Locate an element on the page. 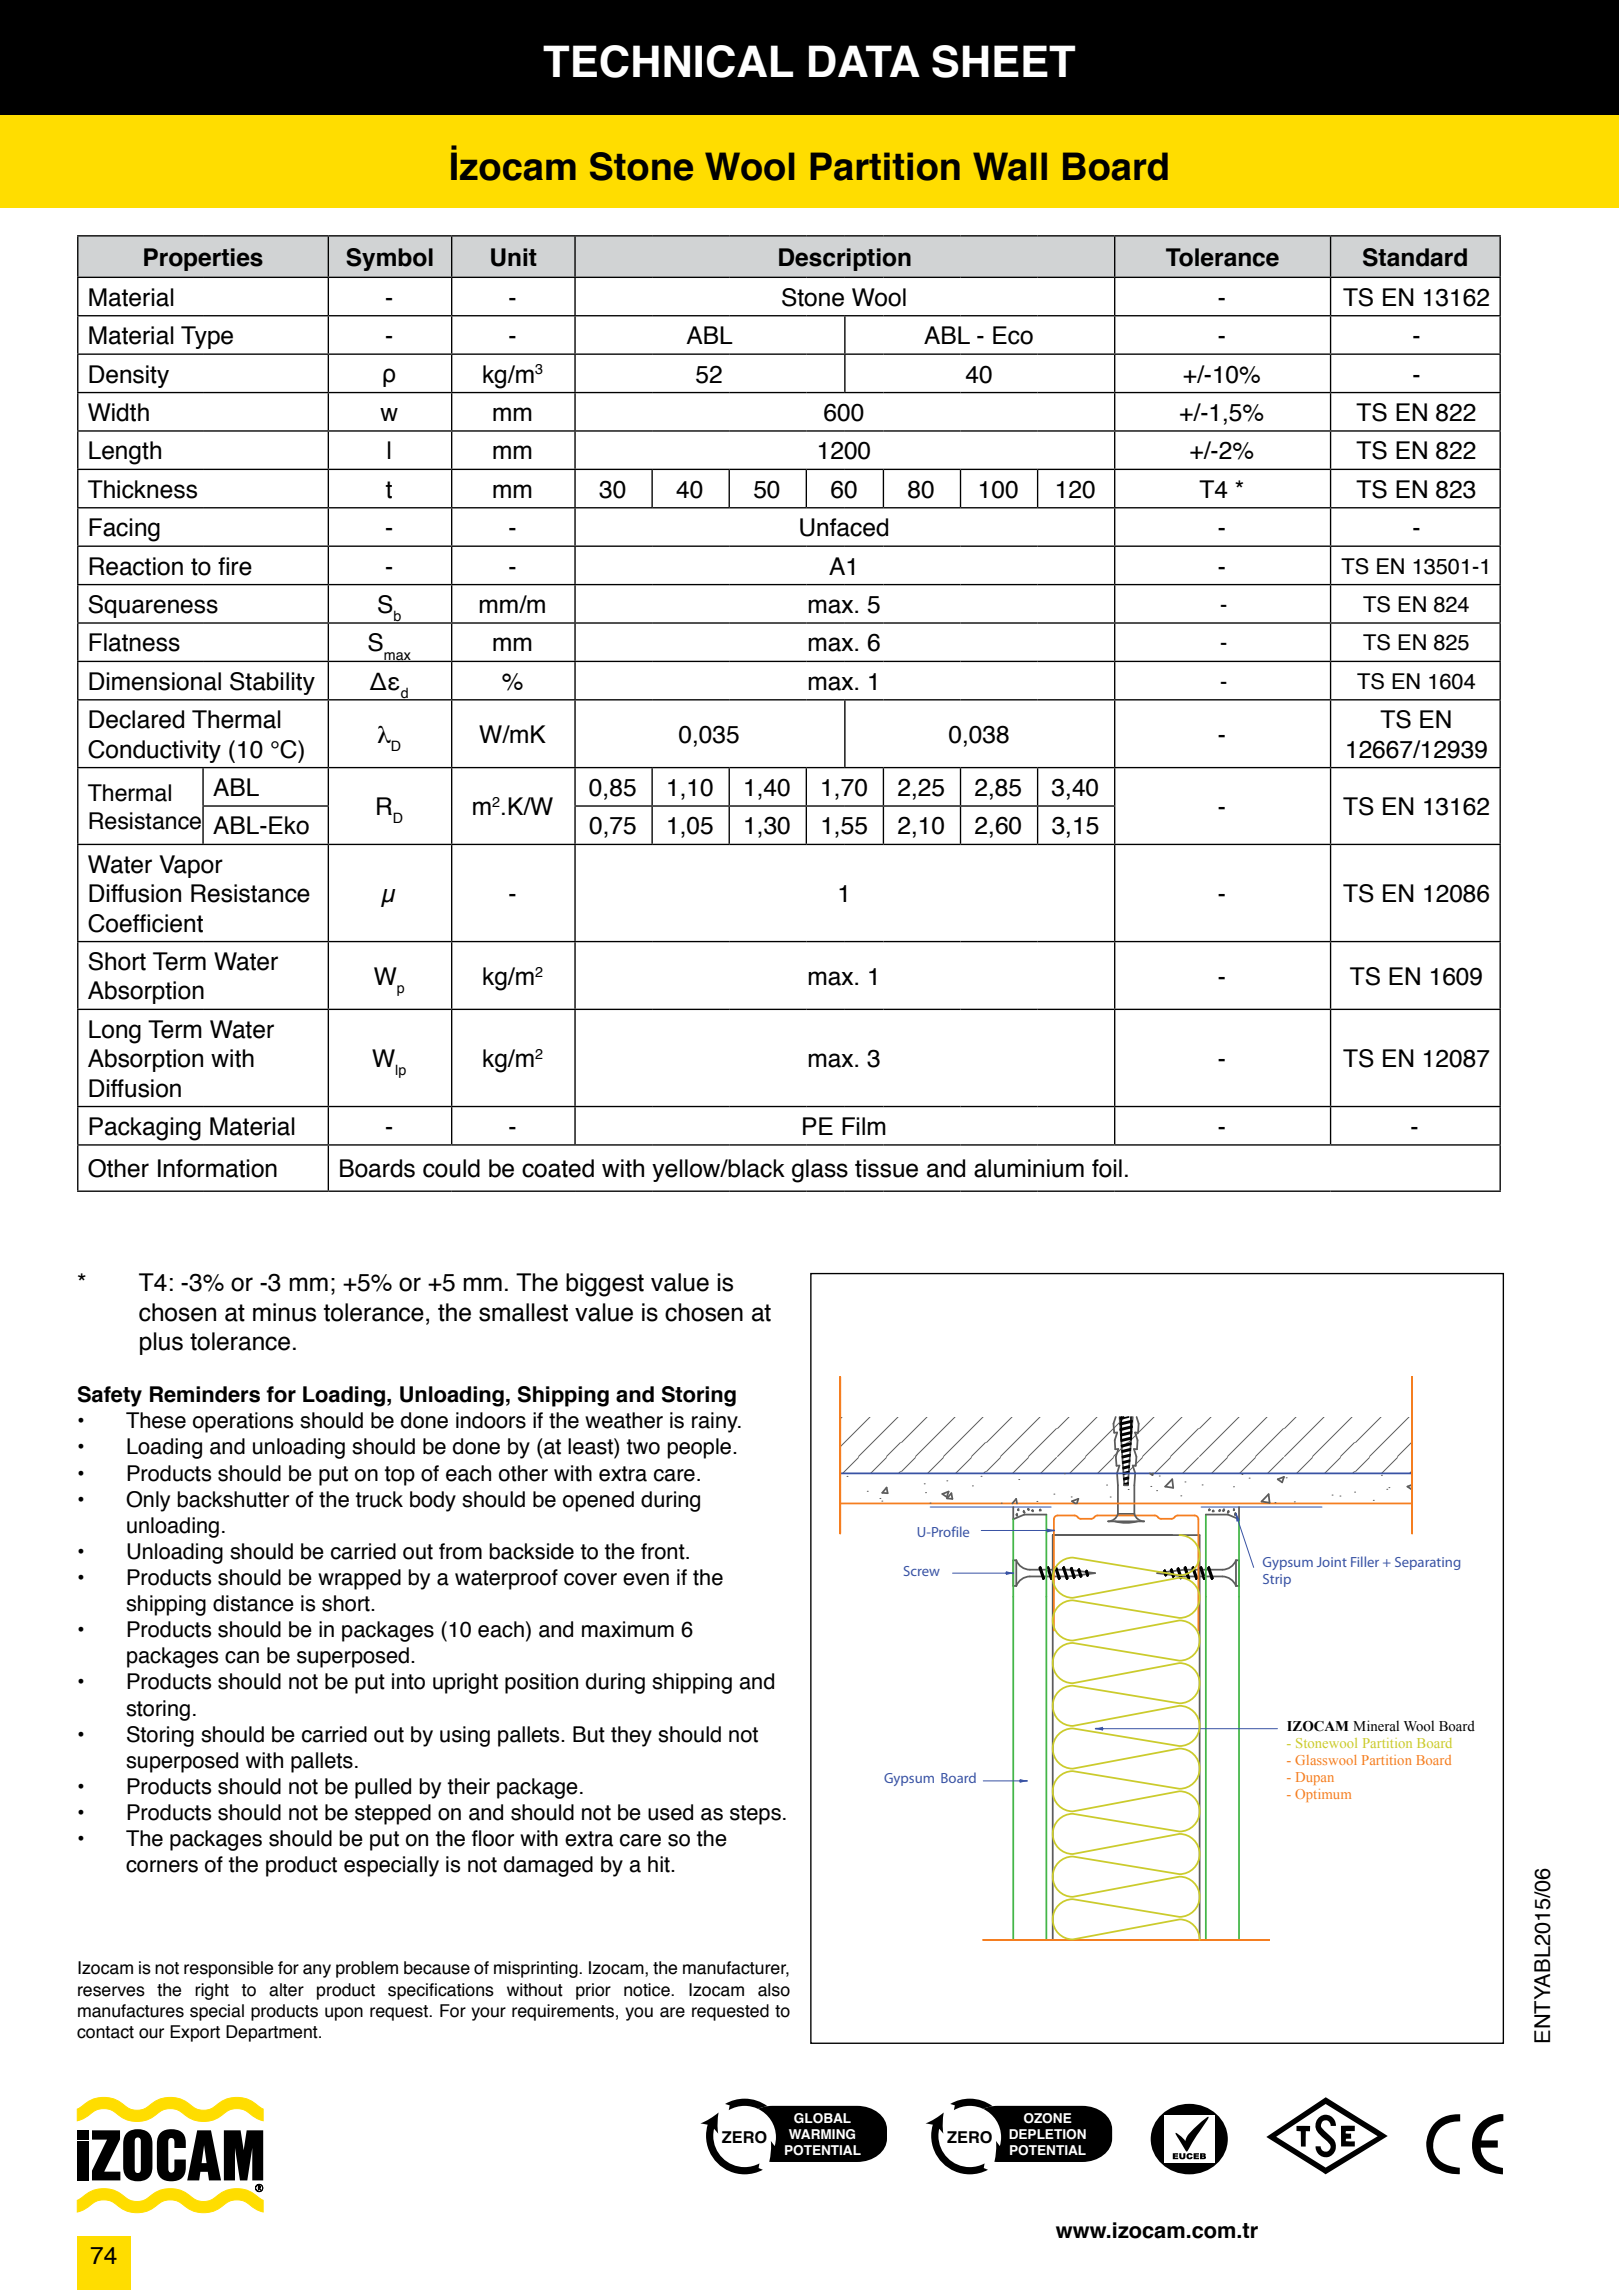 Image resolution: width=1619 pixels, height=2290 pixels. Information is located at coordinates (217, 1168).
